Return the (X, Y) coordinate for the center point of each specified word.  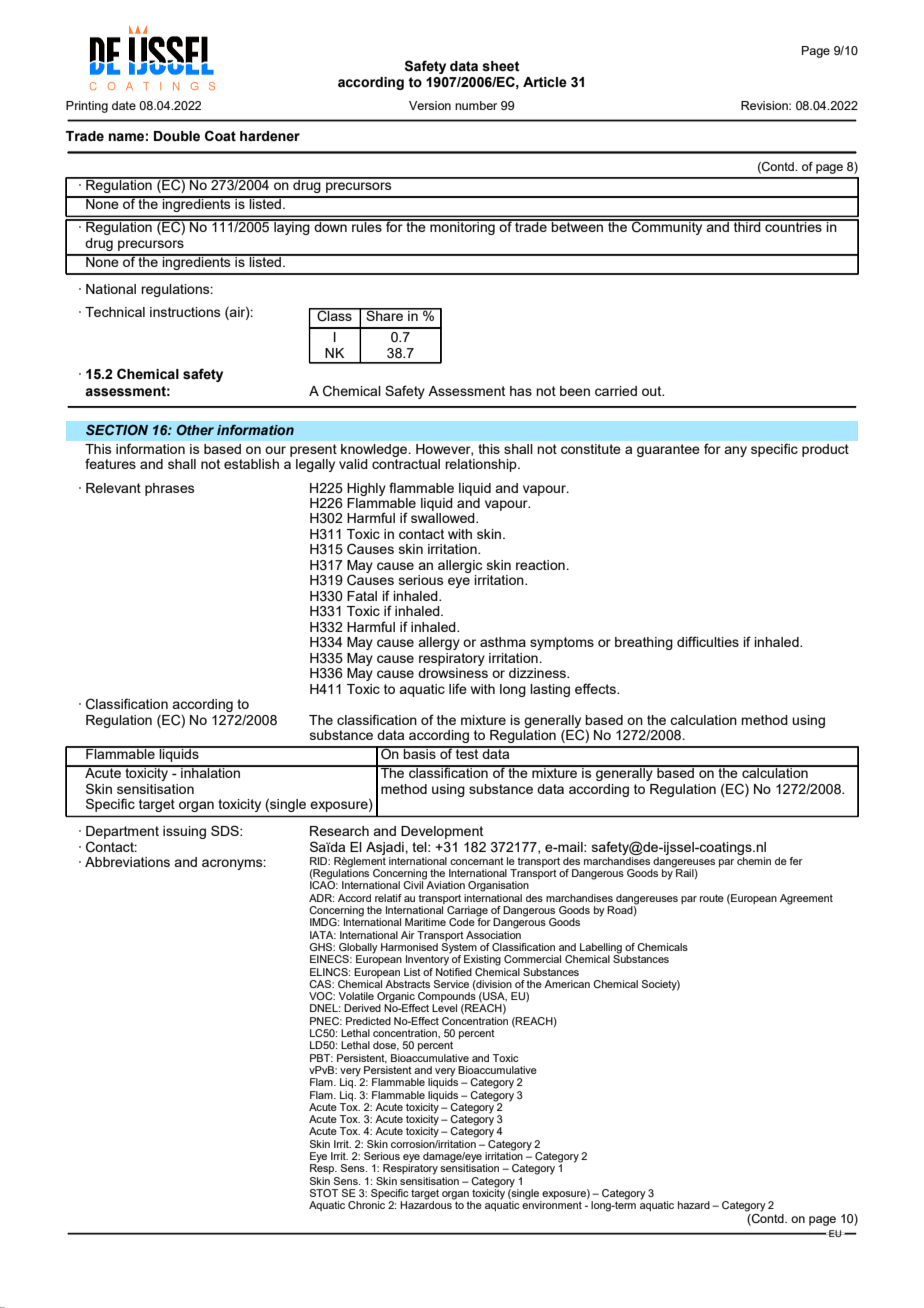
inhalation (210, 772)
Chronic (366, 1205)
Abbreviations (127, 862)
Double (177, 136)
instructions (185, 312)
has (521, 391)
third (747, 226)
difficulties (708, 641)
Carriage (467, 912)
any (735, 451)
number (476, 105)
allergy (439, 643)
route (712, 898)
